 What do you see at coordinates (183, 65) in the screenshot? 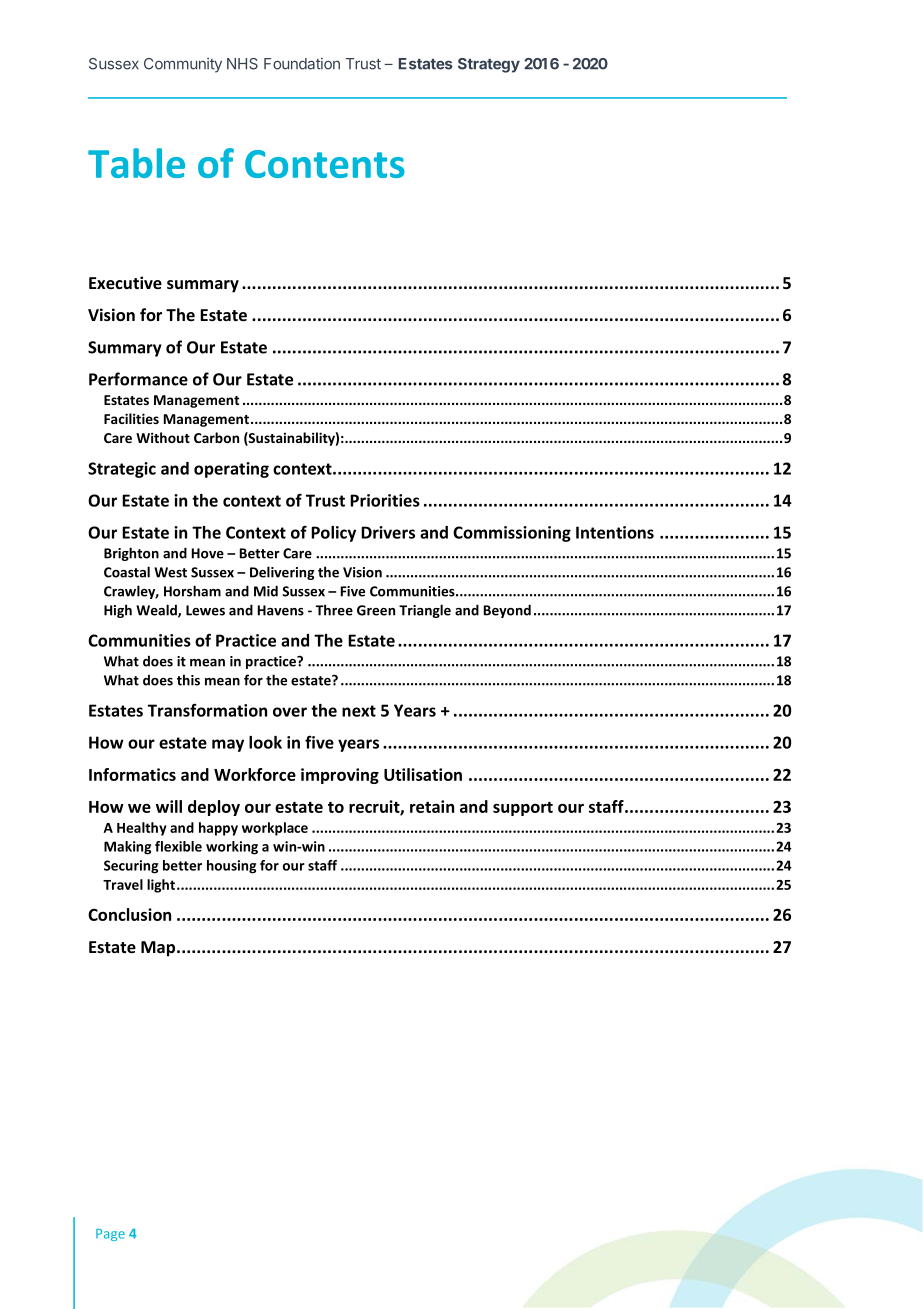
I see `Community` at bounding box center [183, 65].
